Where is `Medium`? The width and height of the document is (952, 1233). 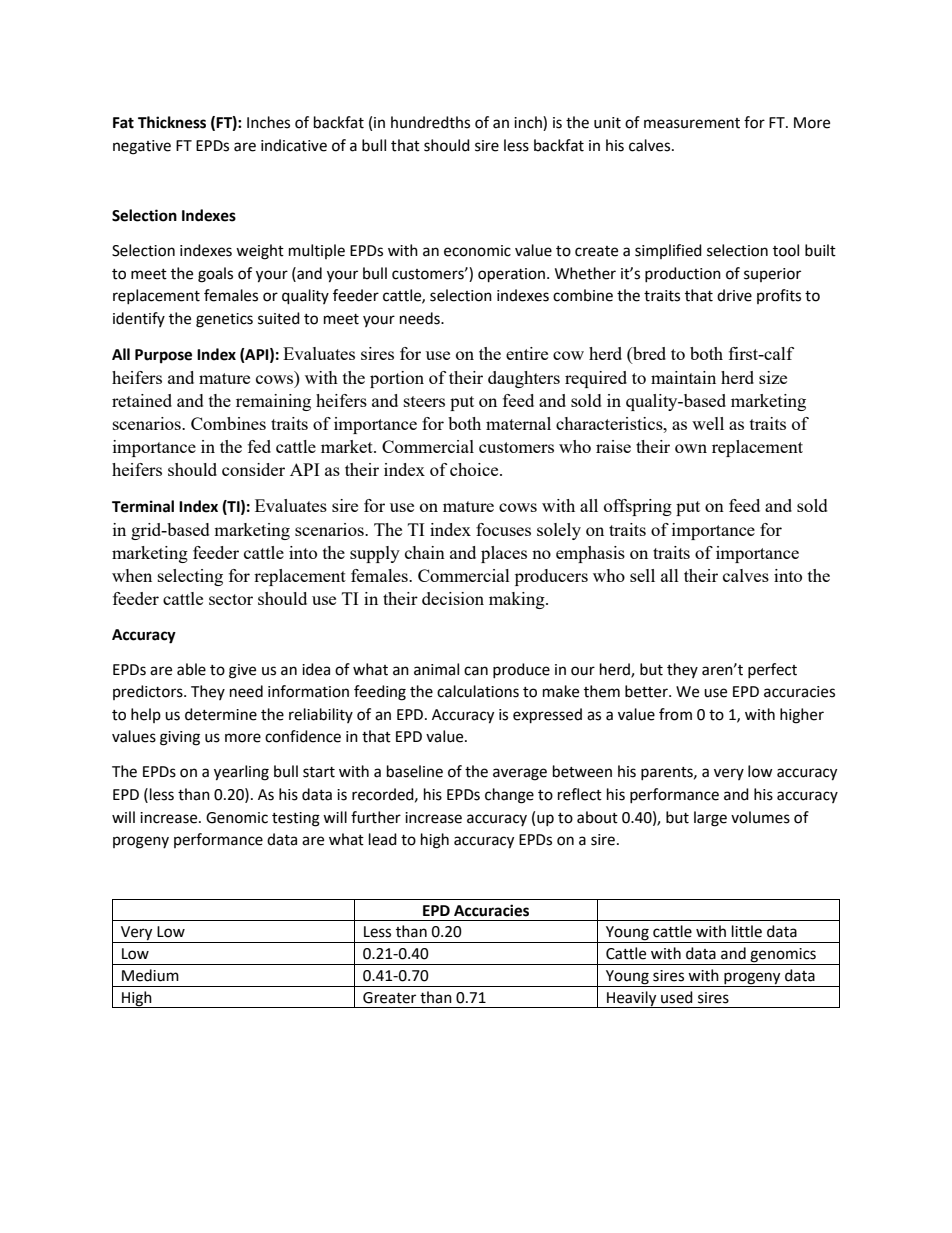 Medium is located at coordinates (150, 975).
